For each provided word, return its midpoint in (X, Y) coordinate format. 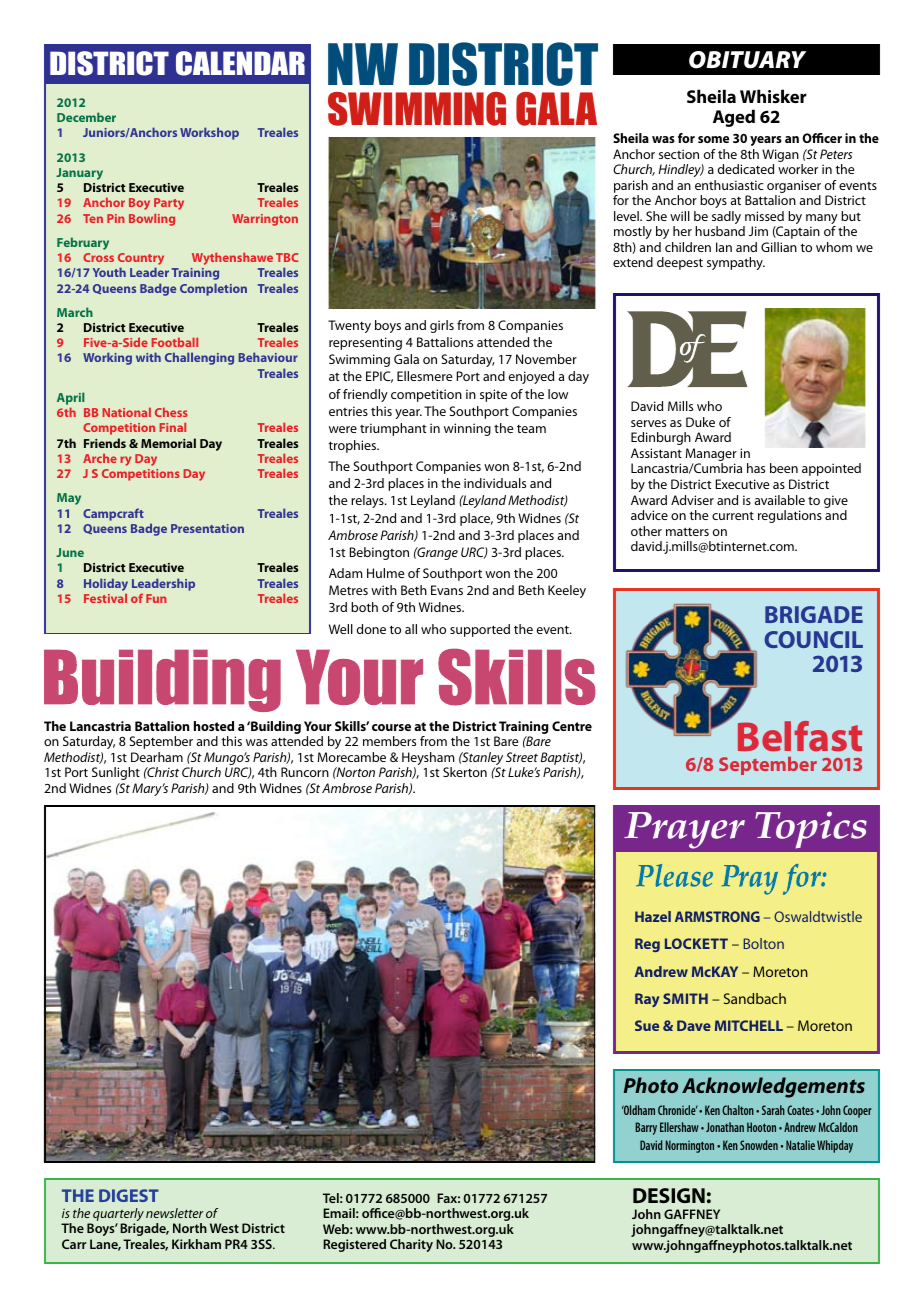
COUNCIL (813, 639)
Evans (447, 590)
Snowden (759, 1145)
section (679, 154)
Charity (411, 1245)
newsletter (175, 1213)
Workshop (209, 133)
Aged (734, 118)
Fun (156, 598)
